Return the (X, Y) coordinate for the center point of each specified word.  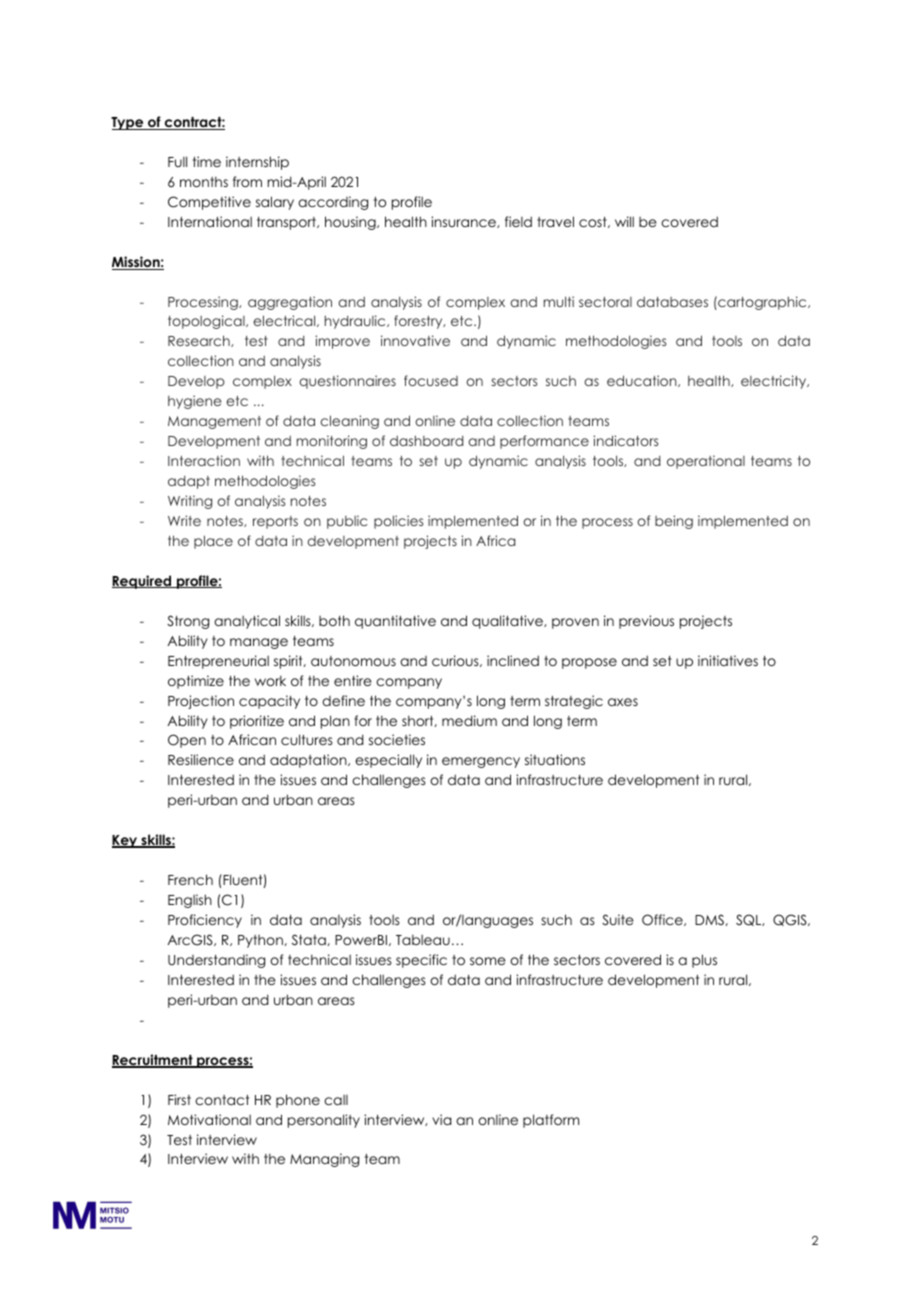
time (207, 161)
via (442, 1119)
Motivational (209, 1119)
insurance (464, 222)
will (624, 221)
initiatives (728, 660)
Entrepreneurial (218, 662)
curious (456, 661)
